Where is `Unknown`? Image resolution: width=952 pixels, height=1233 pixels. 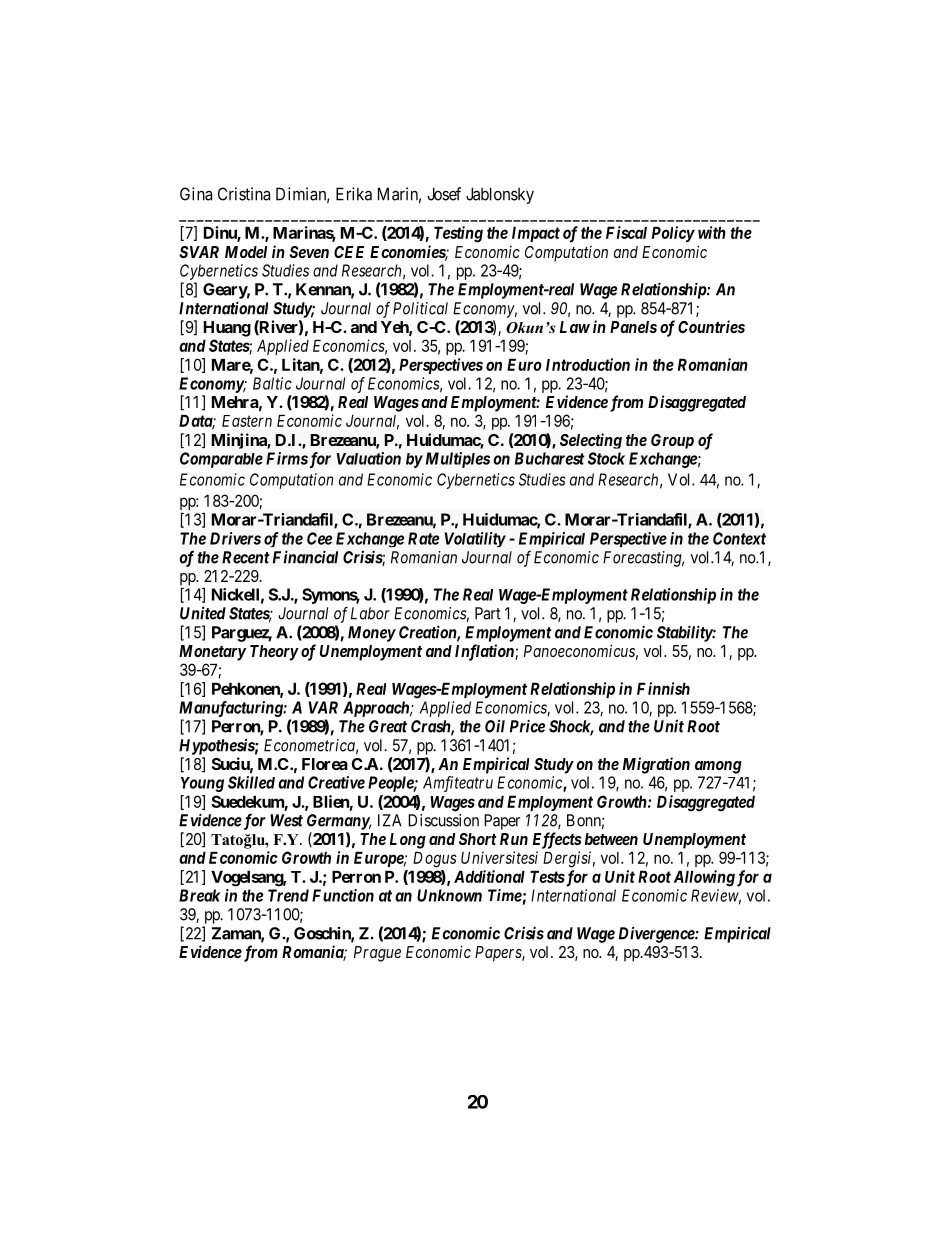
Unknown is located at coordinates (449, 895).
